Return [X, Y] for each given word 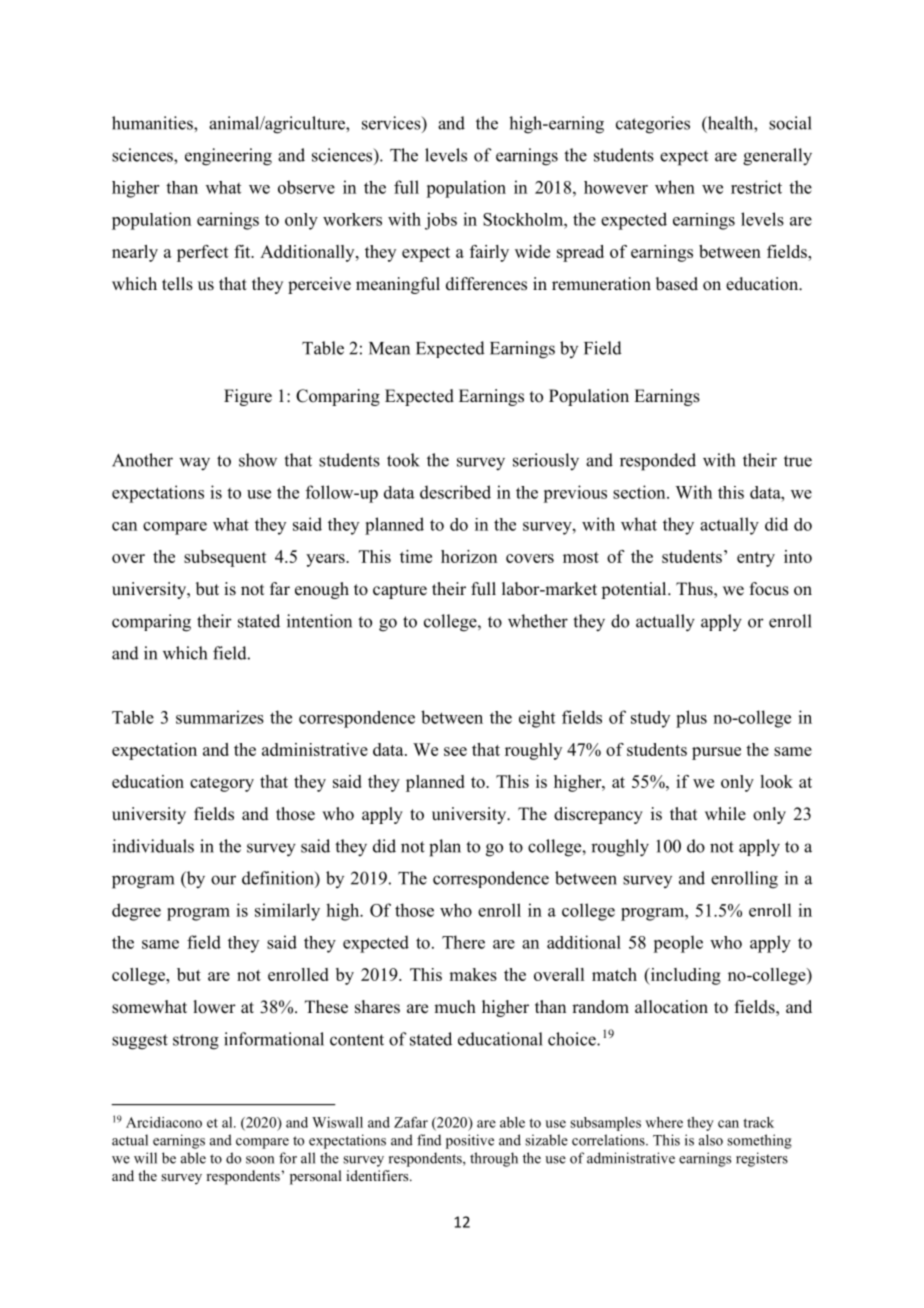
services [392, 123]
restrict [756, 187]
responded [658, 462]
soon [260, 1160]
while [725, 814]
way [194, 464]
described [455, 492]
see [455, 751]
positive [470, 1141]
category [222, 784]
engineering [228, 157]
